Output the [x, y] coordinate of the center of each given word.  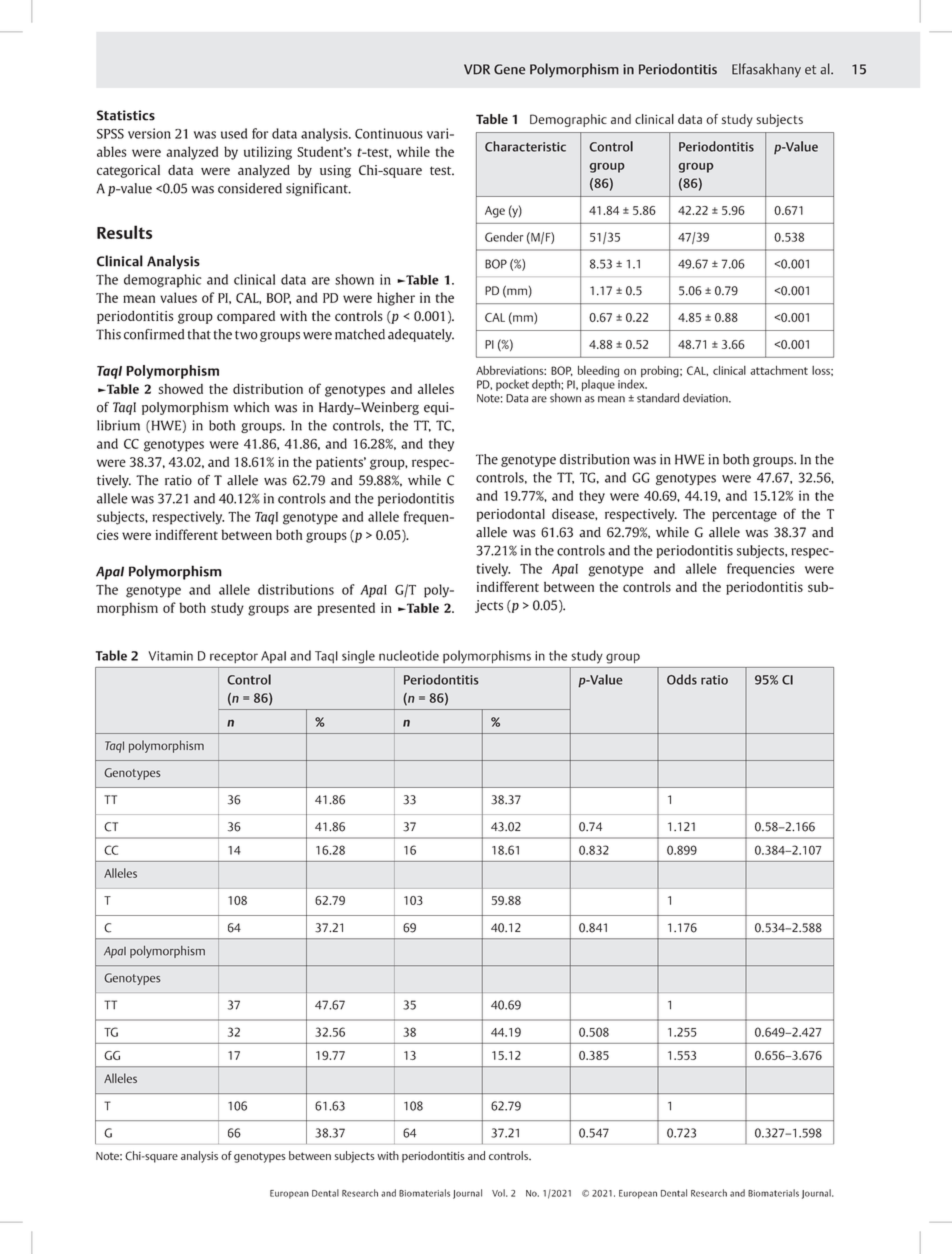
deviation [706, 398]
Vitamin [170, 656]
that [199, 334]
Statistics [126, 115]
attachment [779, 370]
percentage [744, 516]
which [251, 407]
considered [250, 188]
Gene [509, 69]
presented [346, 609]
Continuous [389, 133]
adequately [421, 335]
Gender [504, 237]
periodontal [511, 515]
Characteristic [525, 146]
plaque [599, 384]
